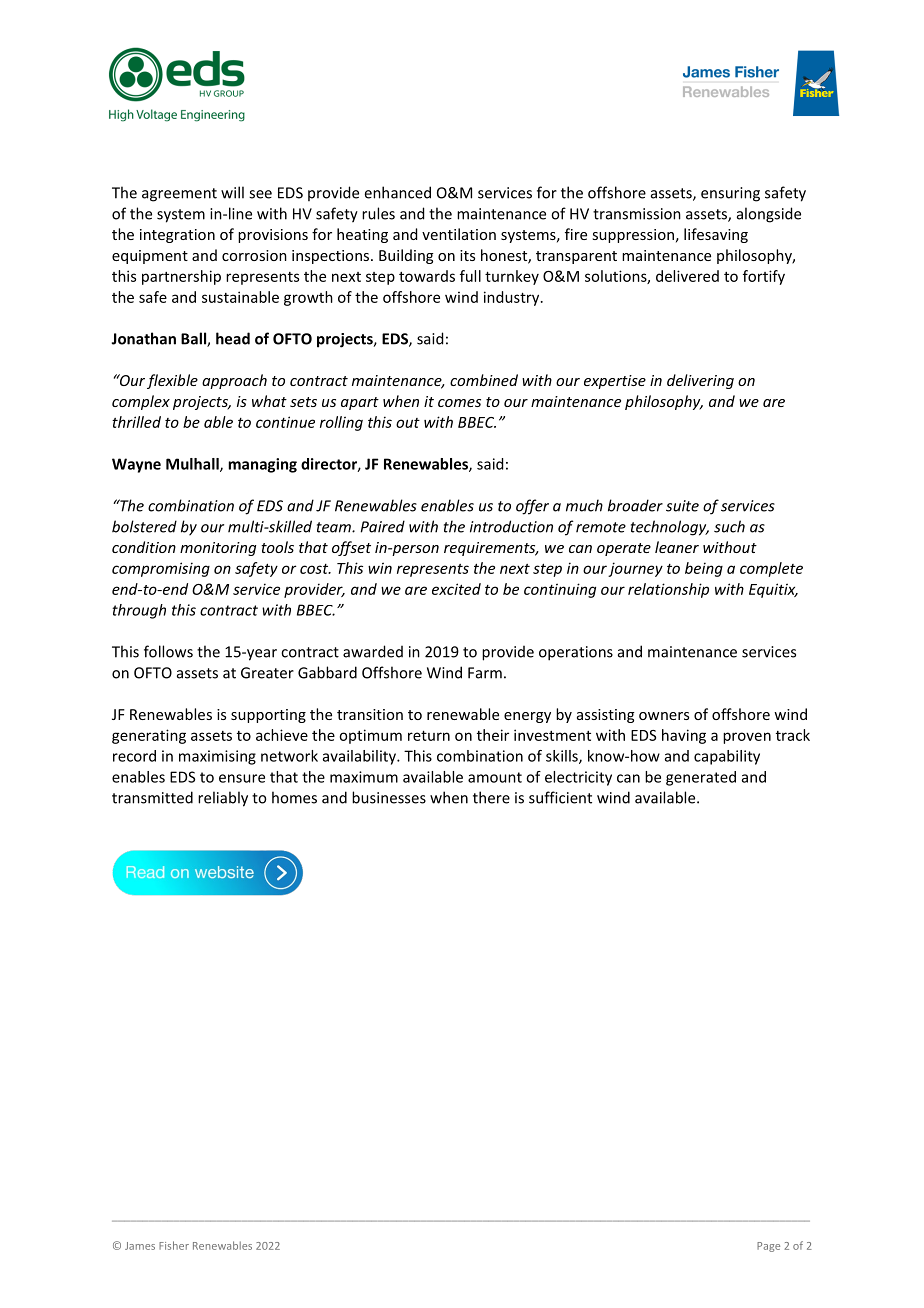  What do you see at coordinates (459, 234) in the screenshot?
I see `ventilation` at bounding box center [459, 234].
